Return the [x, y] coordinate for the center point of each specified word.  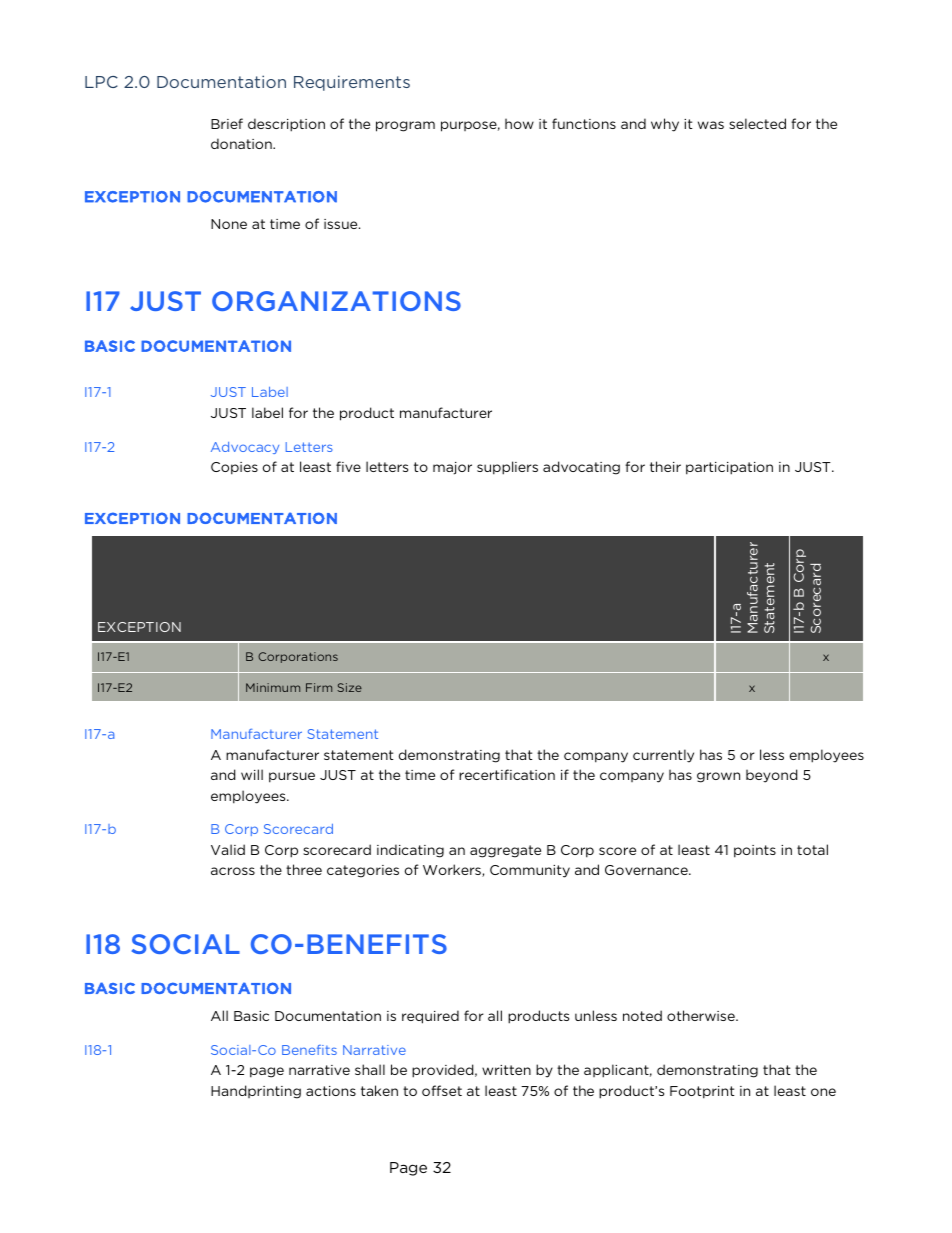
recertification [507, 774]
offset [442, 1090]
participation [729, 468]
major [452, 468]
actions [331, 1091]
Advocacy [245, 448]
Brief [227, 123]
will [252, 774]
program [405, 126]
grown [718, 777]
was [711, 125]
